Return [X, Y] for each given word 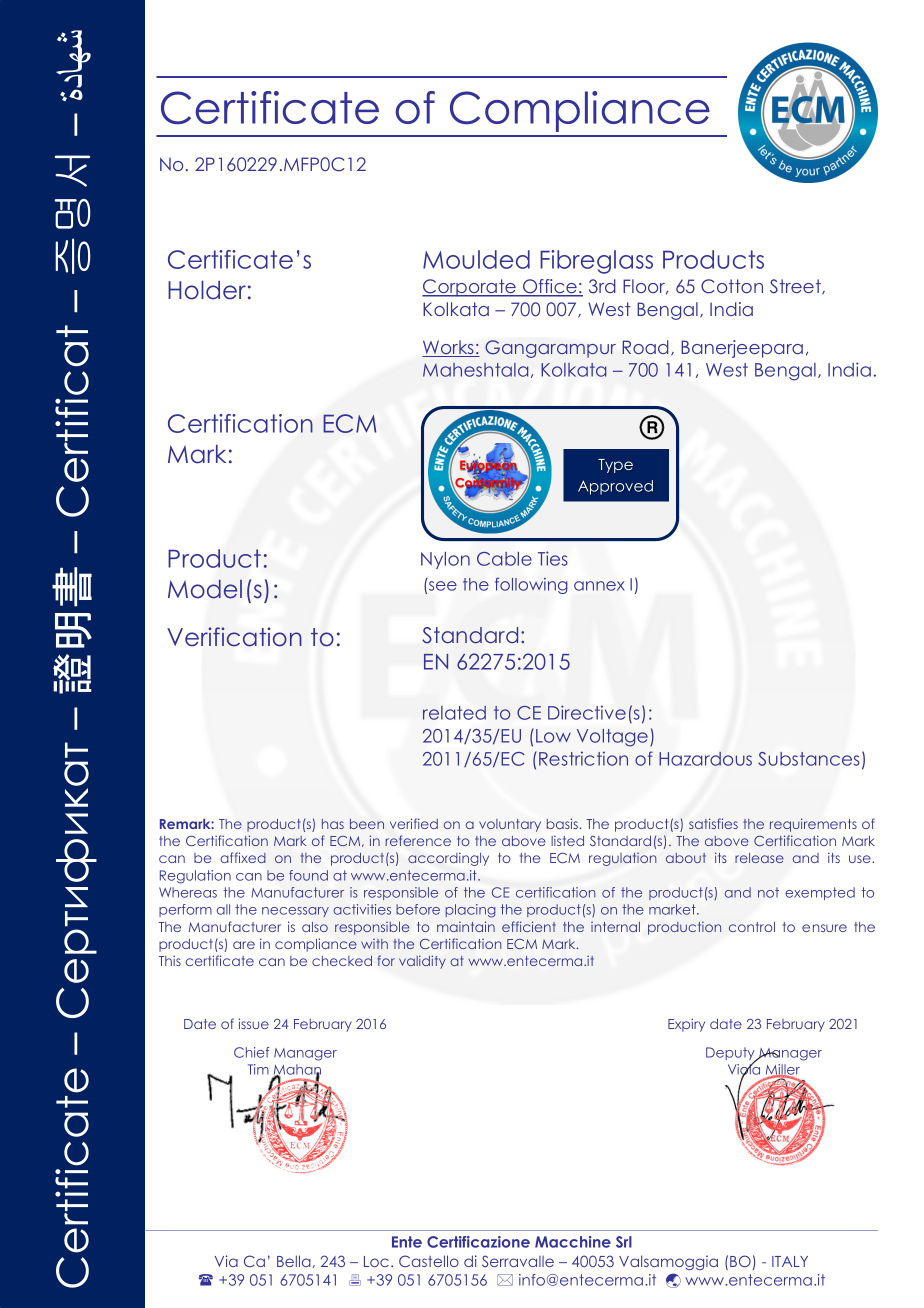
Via [226, 1261]
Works [449, 348]
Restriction [583, 758]
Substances [809, 759]
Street [796, 287]
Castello [429, 1261]
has [333, 824]
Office [550, 287]
